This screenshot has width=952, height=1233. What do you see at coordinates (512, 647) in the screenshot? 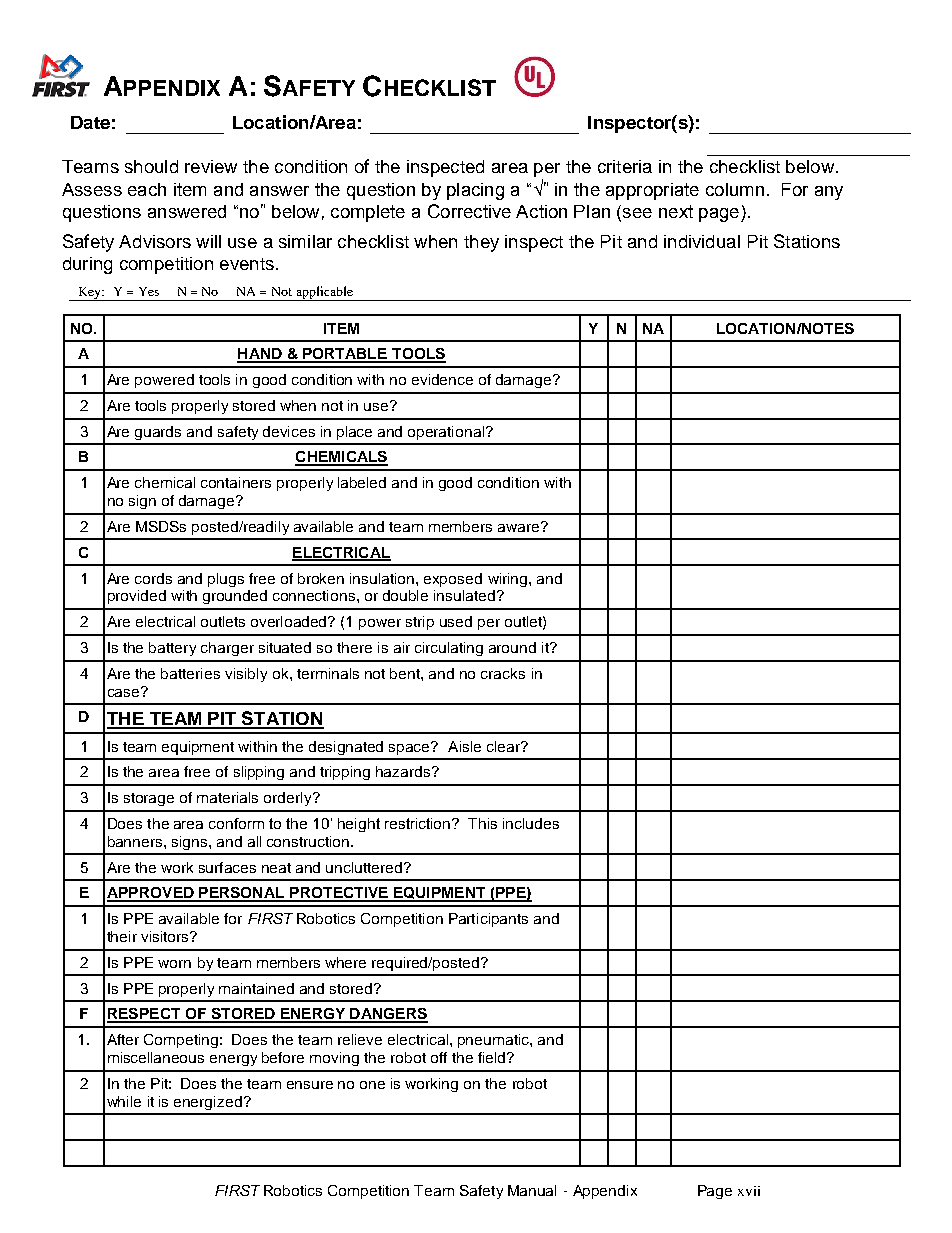
I see `around` at bounding box center [512, 647].
